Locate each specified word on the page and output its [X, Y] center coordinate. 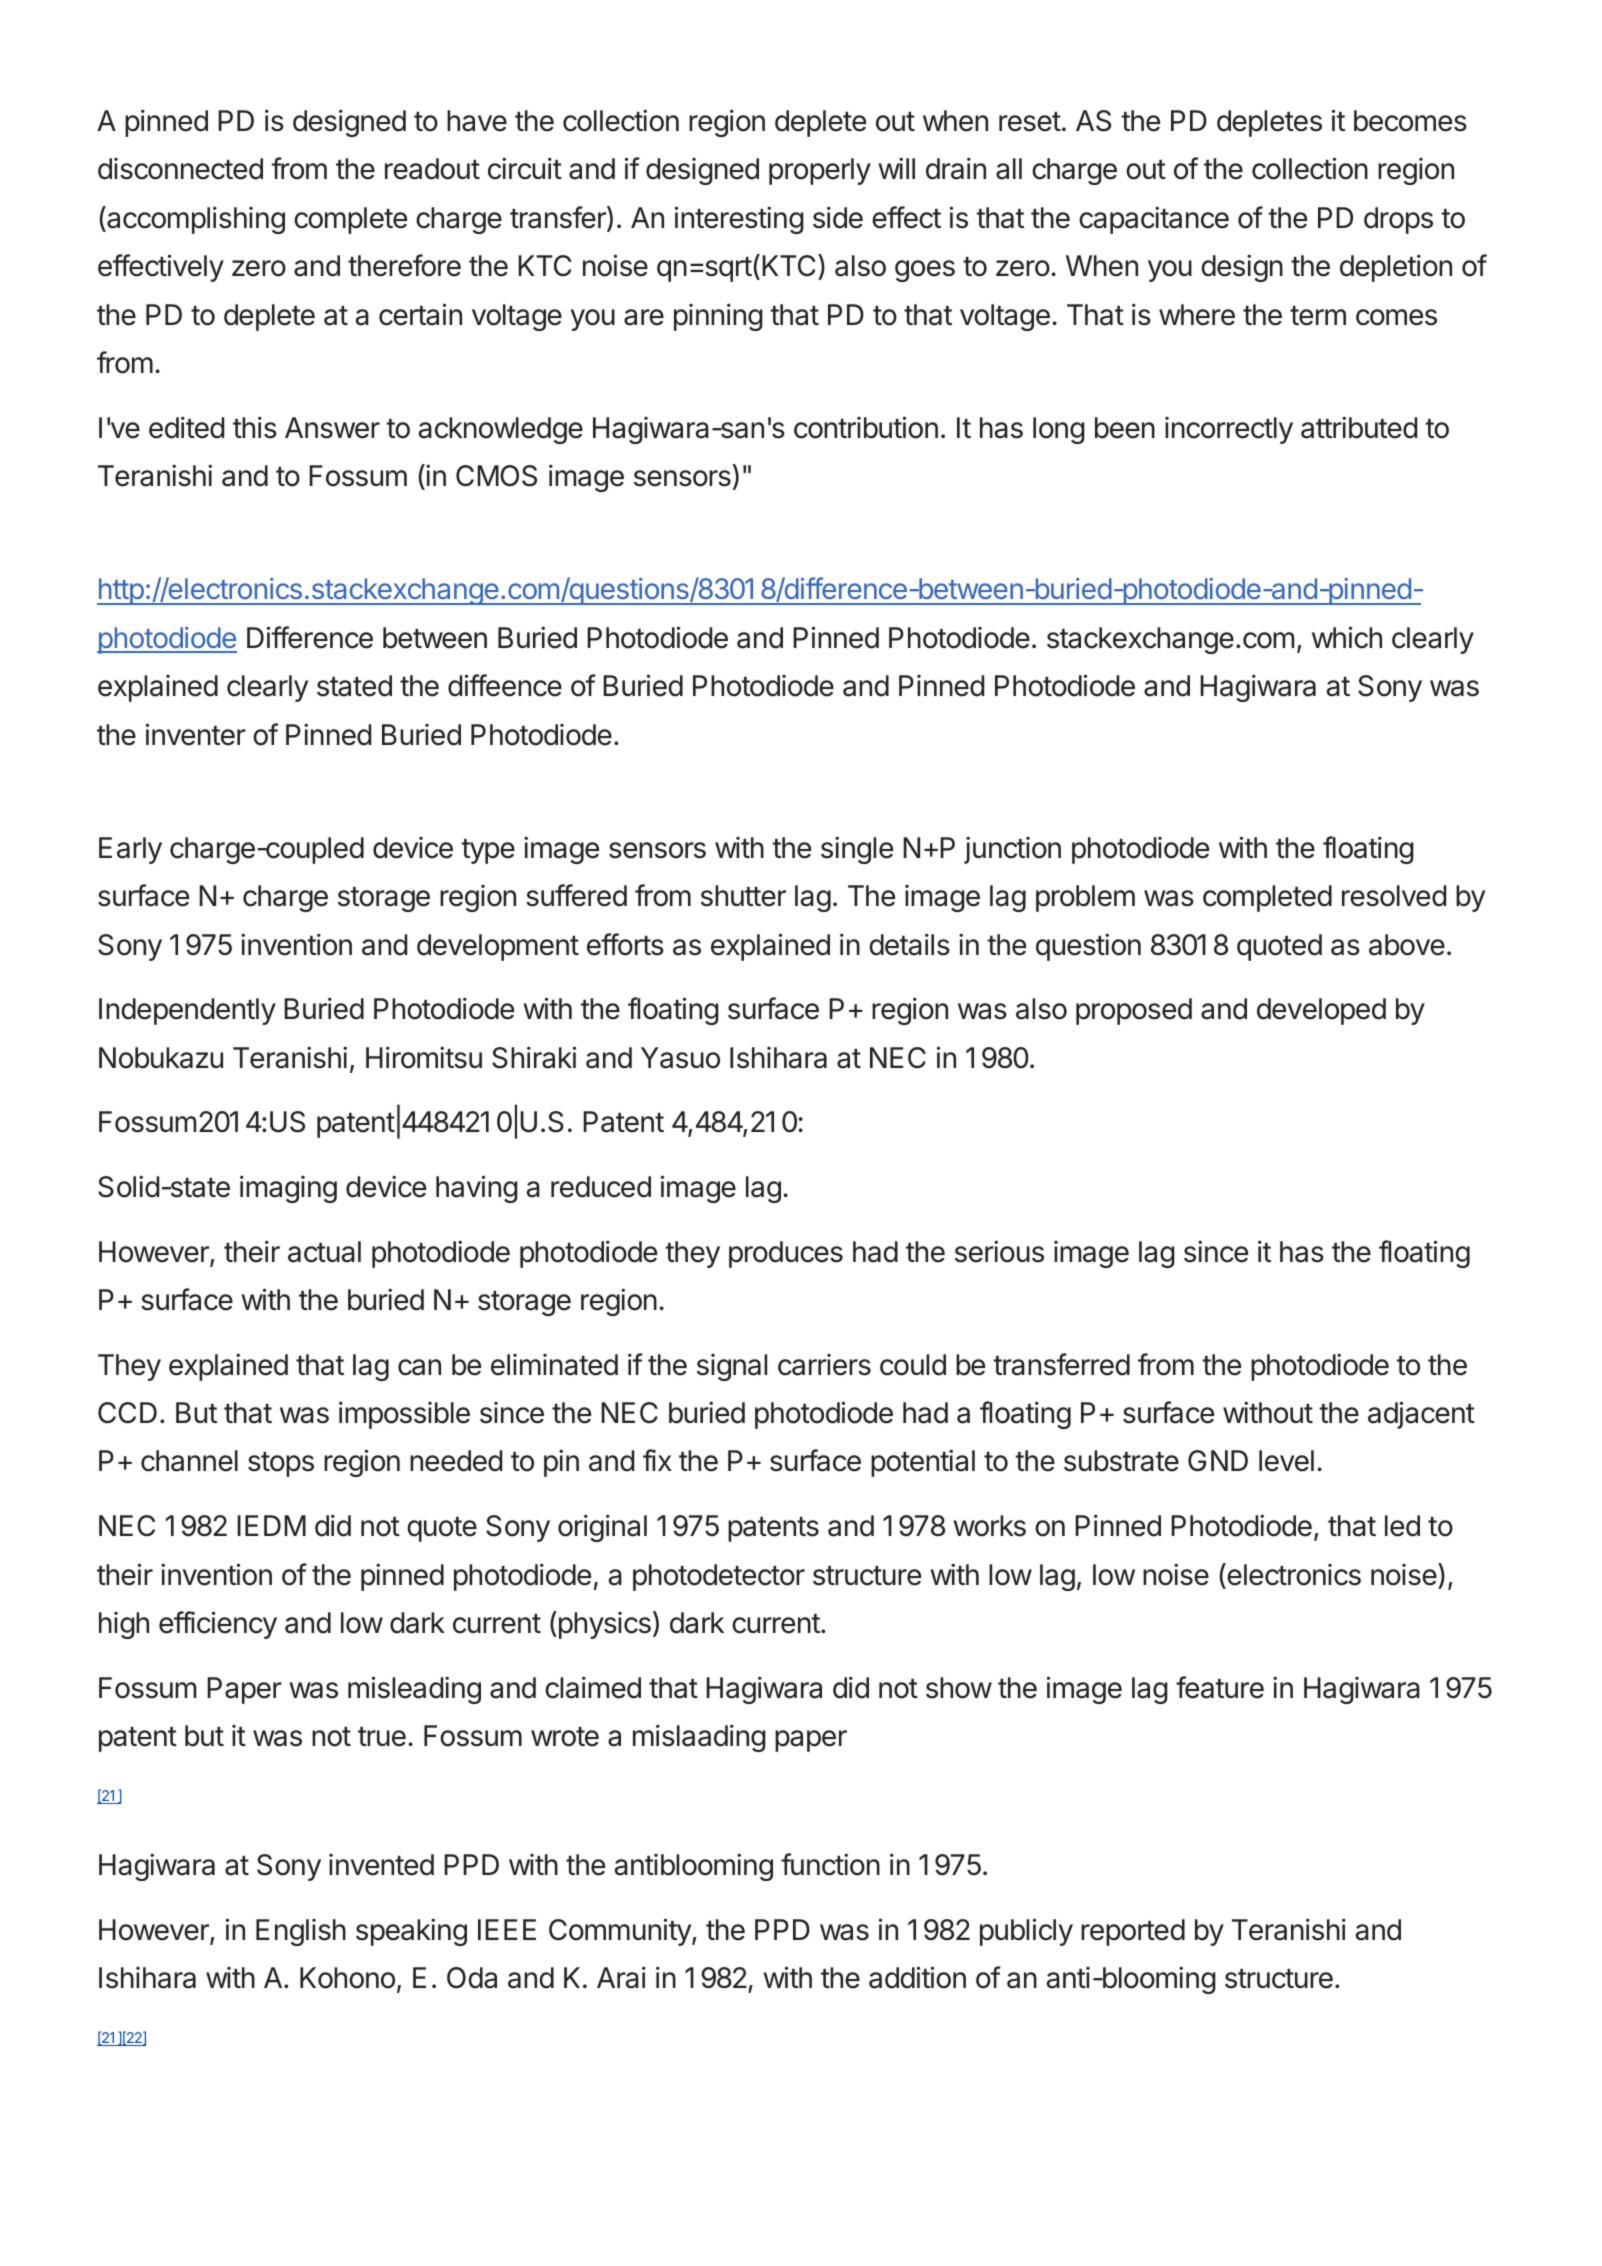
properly [820, 171]
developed [1321, 1011]
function [830, 1864]
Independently [187, 1011]
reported [1133, 1932]
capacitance [1154, 220]
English [301, 1932]
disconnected [180, 169]
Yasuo [680, 1058]
